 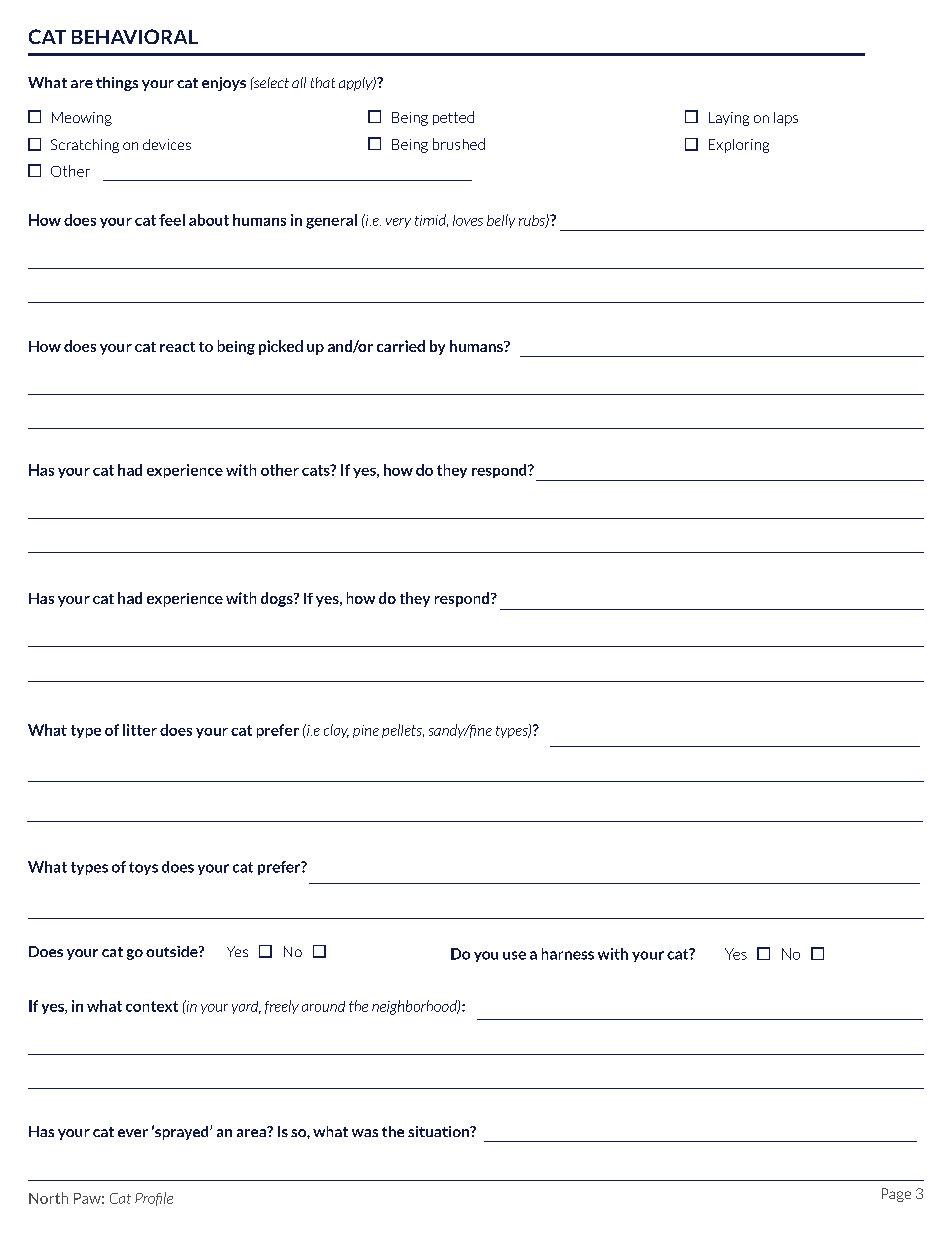 What do you see at coordinates (453, 118) in the page?
I see `petted` at bounding box center [453, 118].
